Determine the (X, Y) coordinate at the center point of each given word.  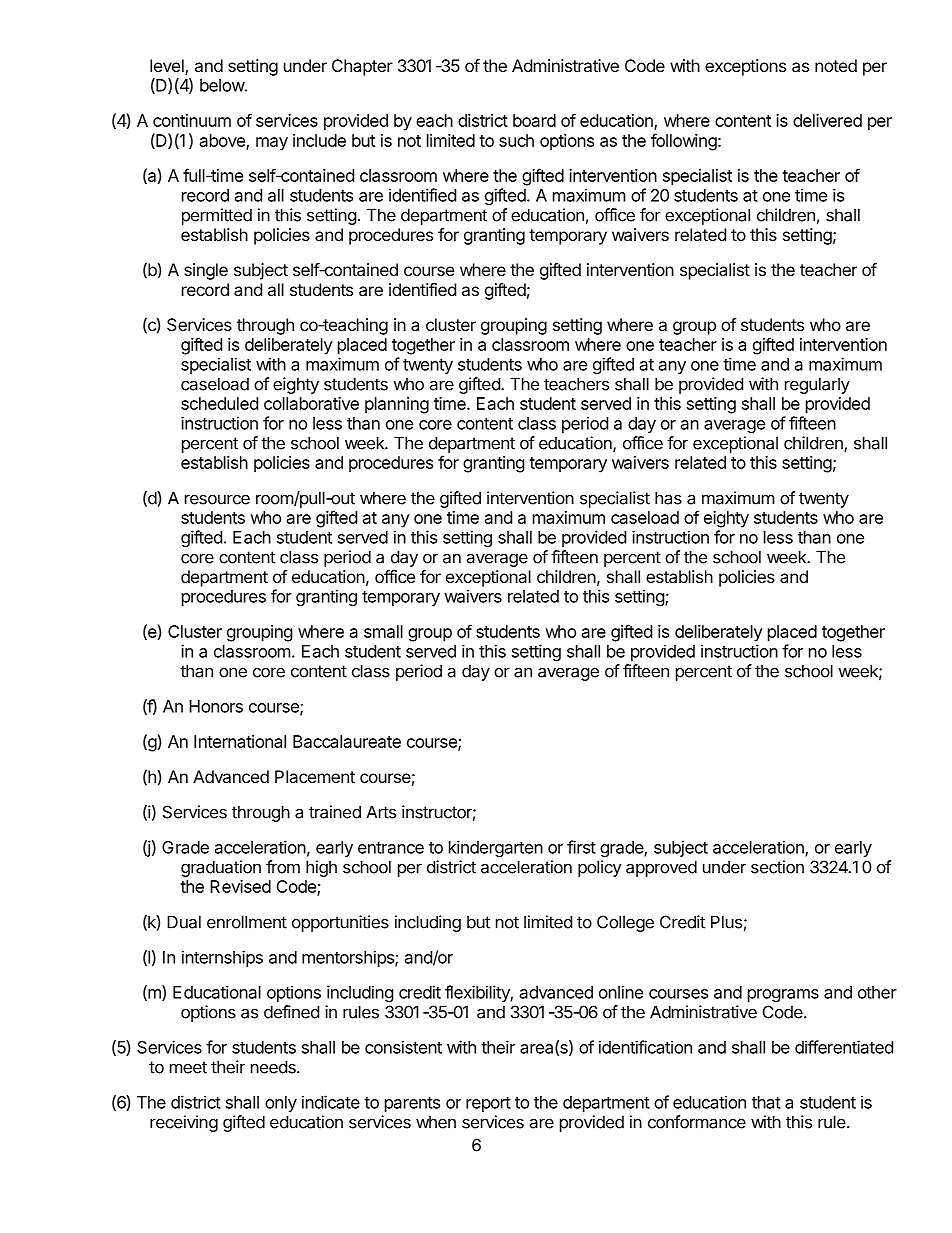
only (281, 1104)
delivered (827, 120)
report (488, 1104)
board (534, 120)
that (766, 1102)
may (272, 144)
